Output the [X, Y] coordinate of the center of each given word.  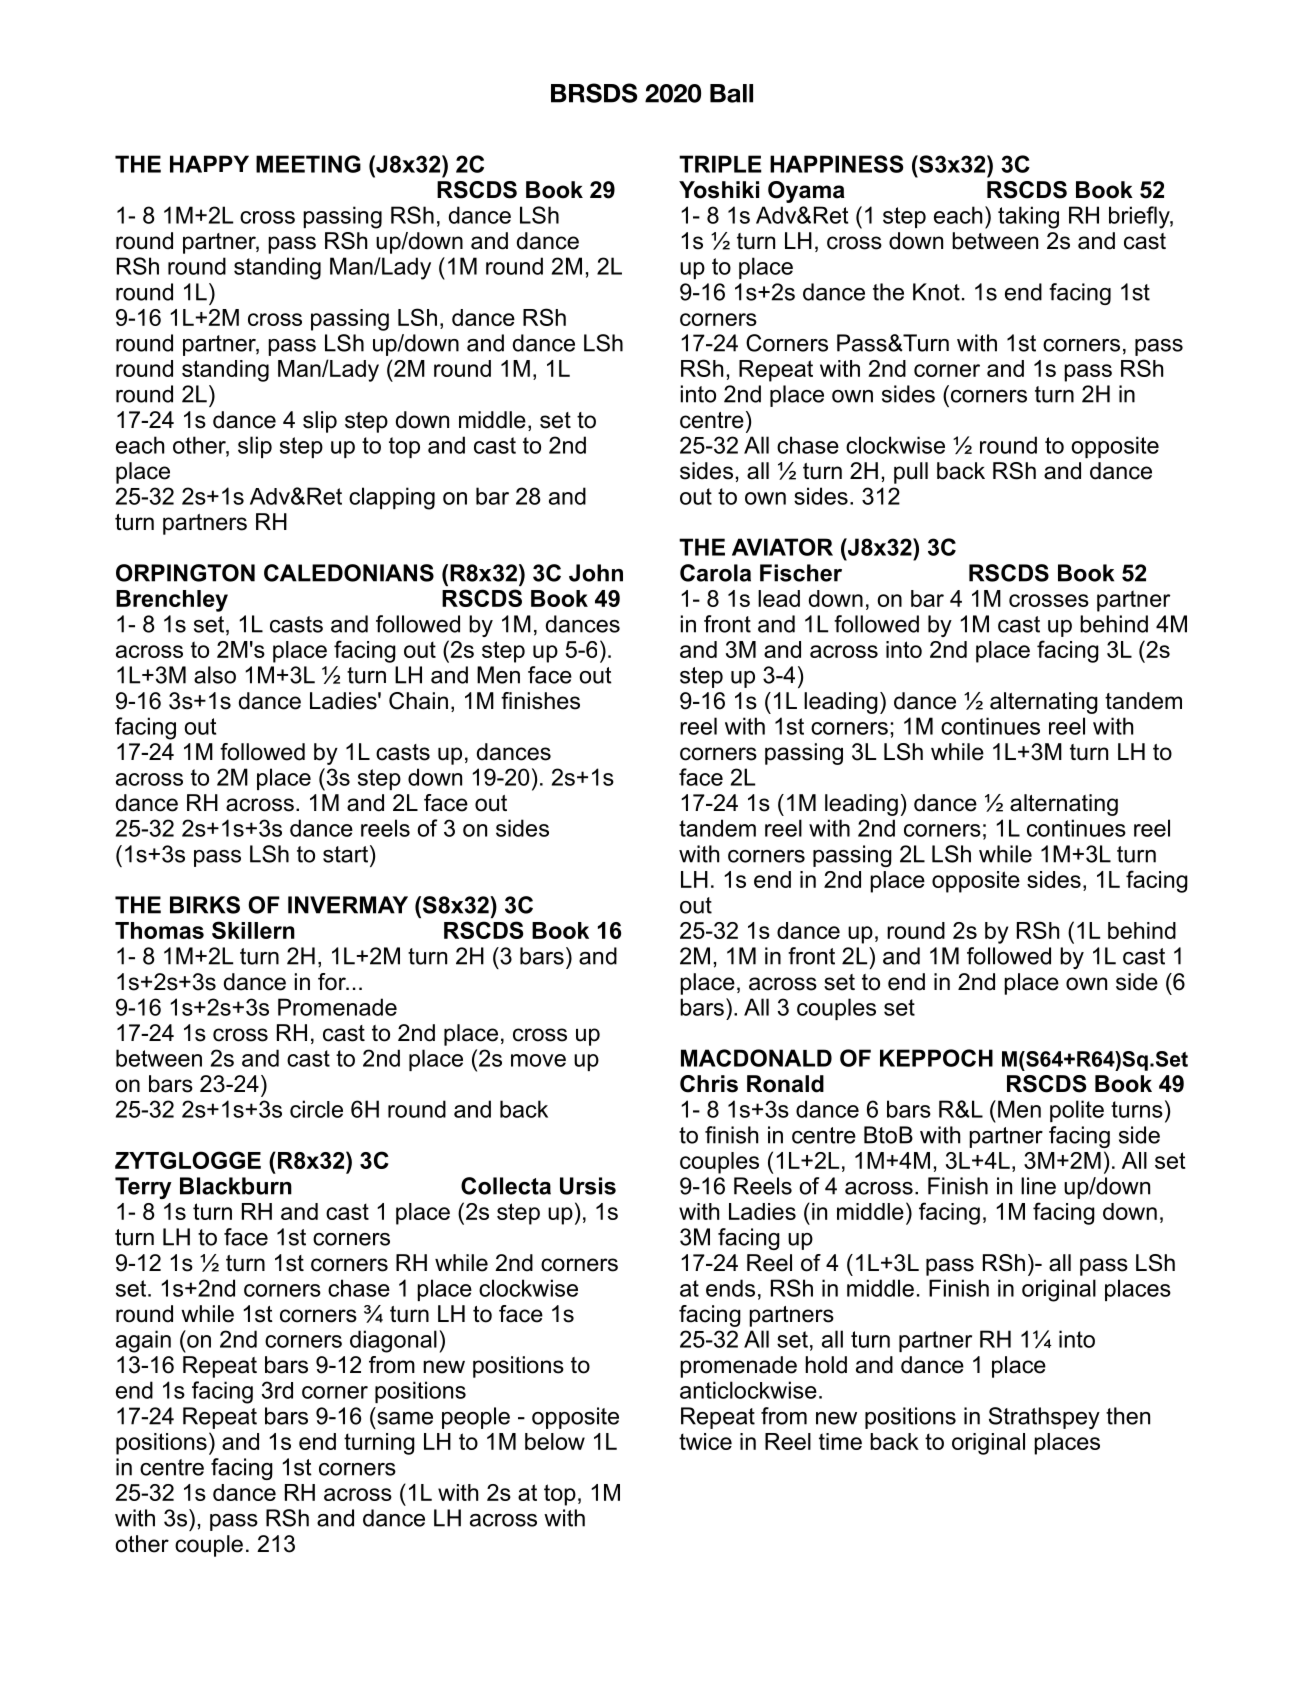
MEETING [308, 164]
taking [1028, 217]
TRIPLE [720, 164]
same [405, 1418]
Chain [418, 701]
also [215, 675]
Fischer [801, 573]
